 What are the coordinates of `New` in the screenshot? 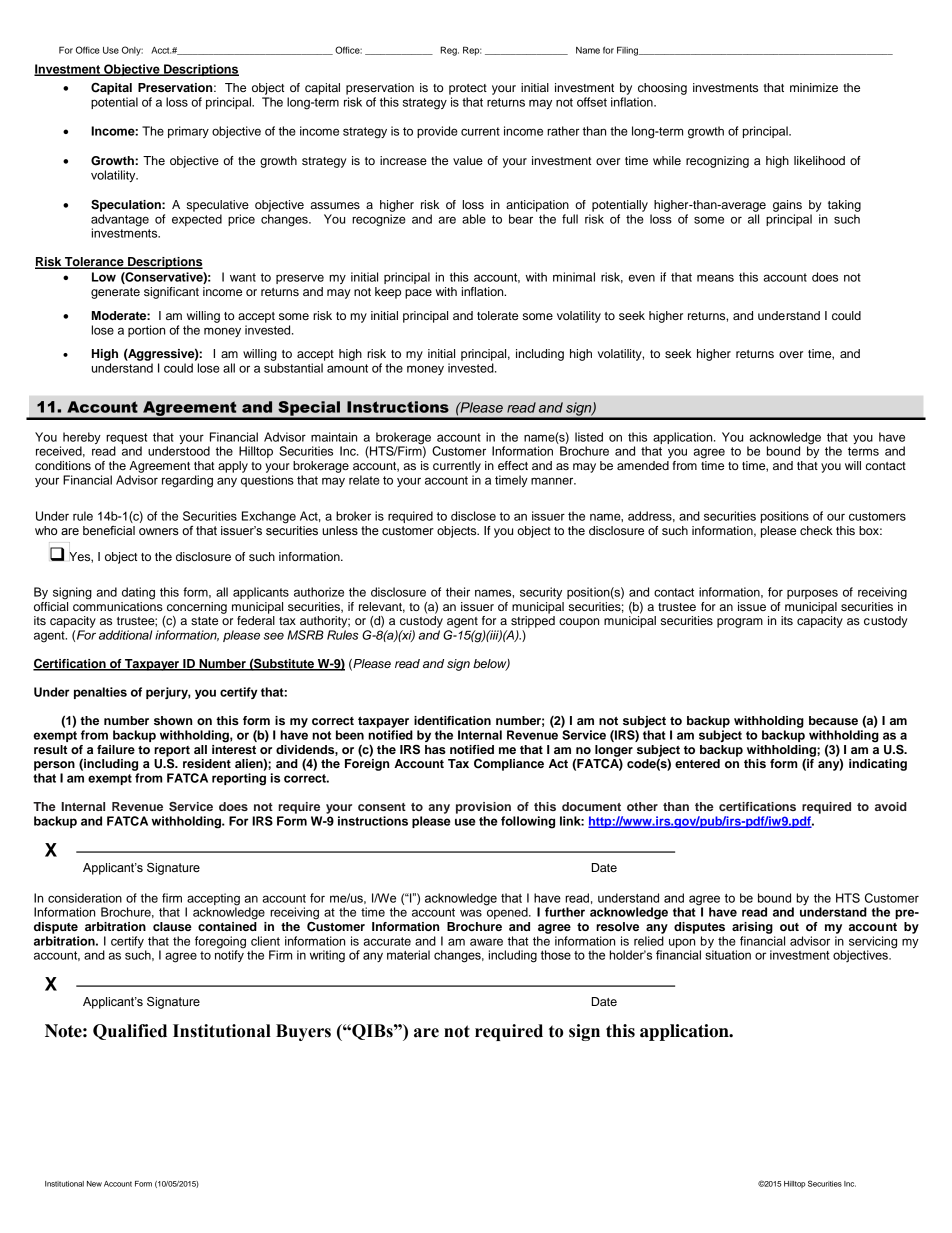 It's located at (94, 1184).
